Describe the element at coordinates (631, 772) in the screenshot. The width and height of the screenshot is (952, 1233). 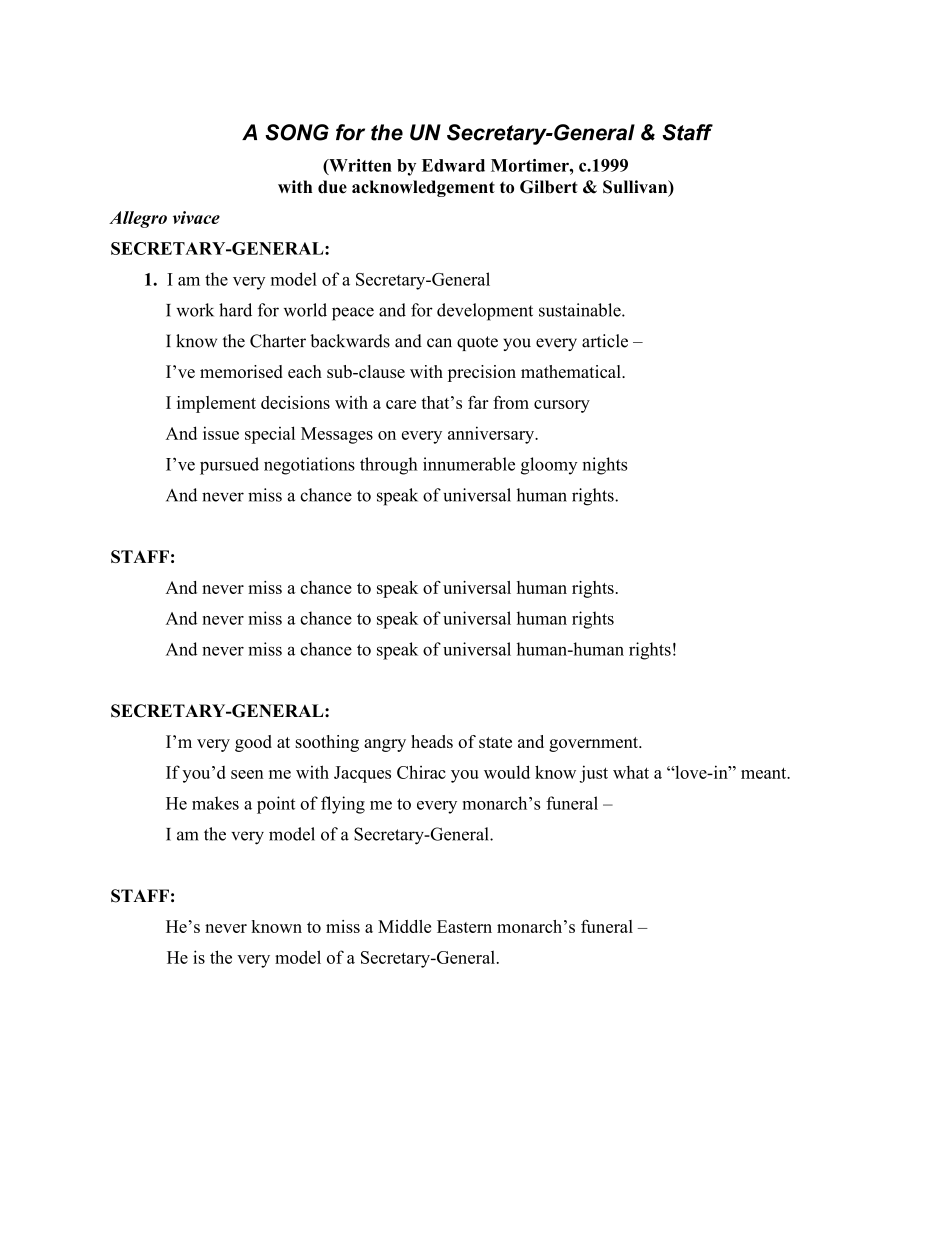
I see `what` at that location.
